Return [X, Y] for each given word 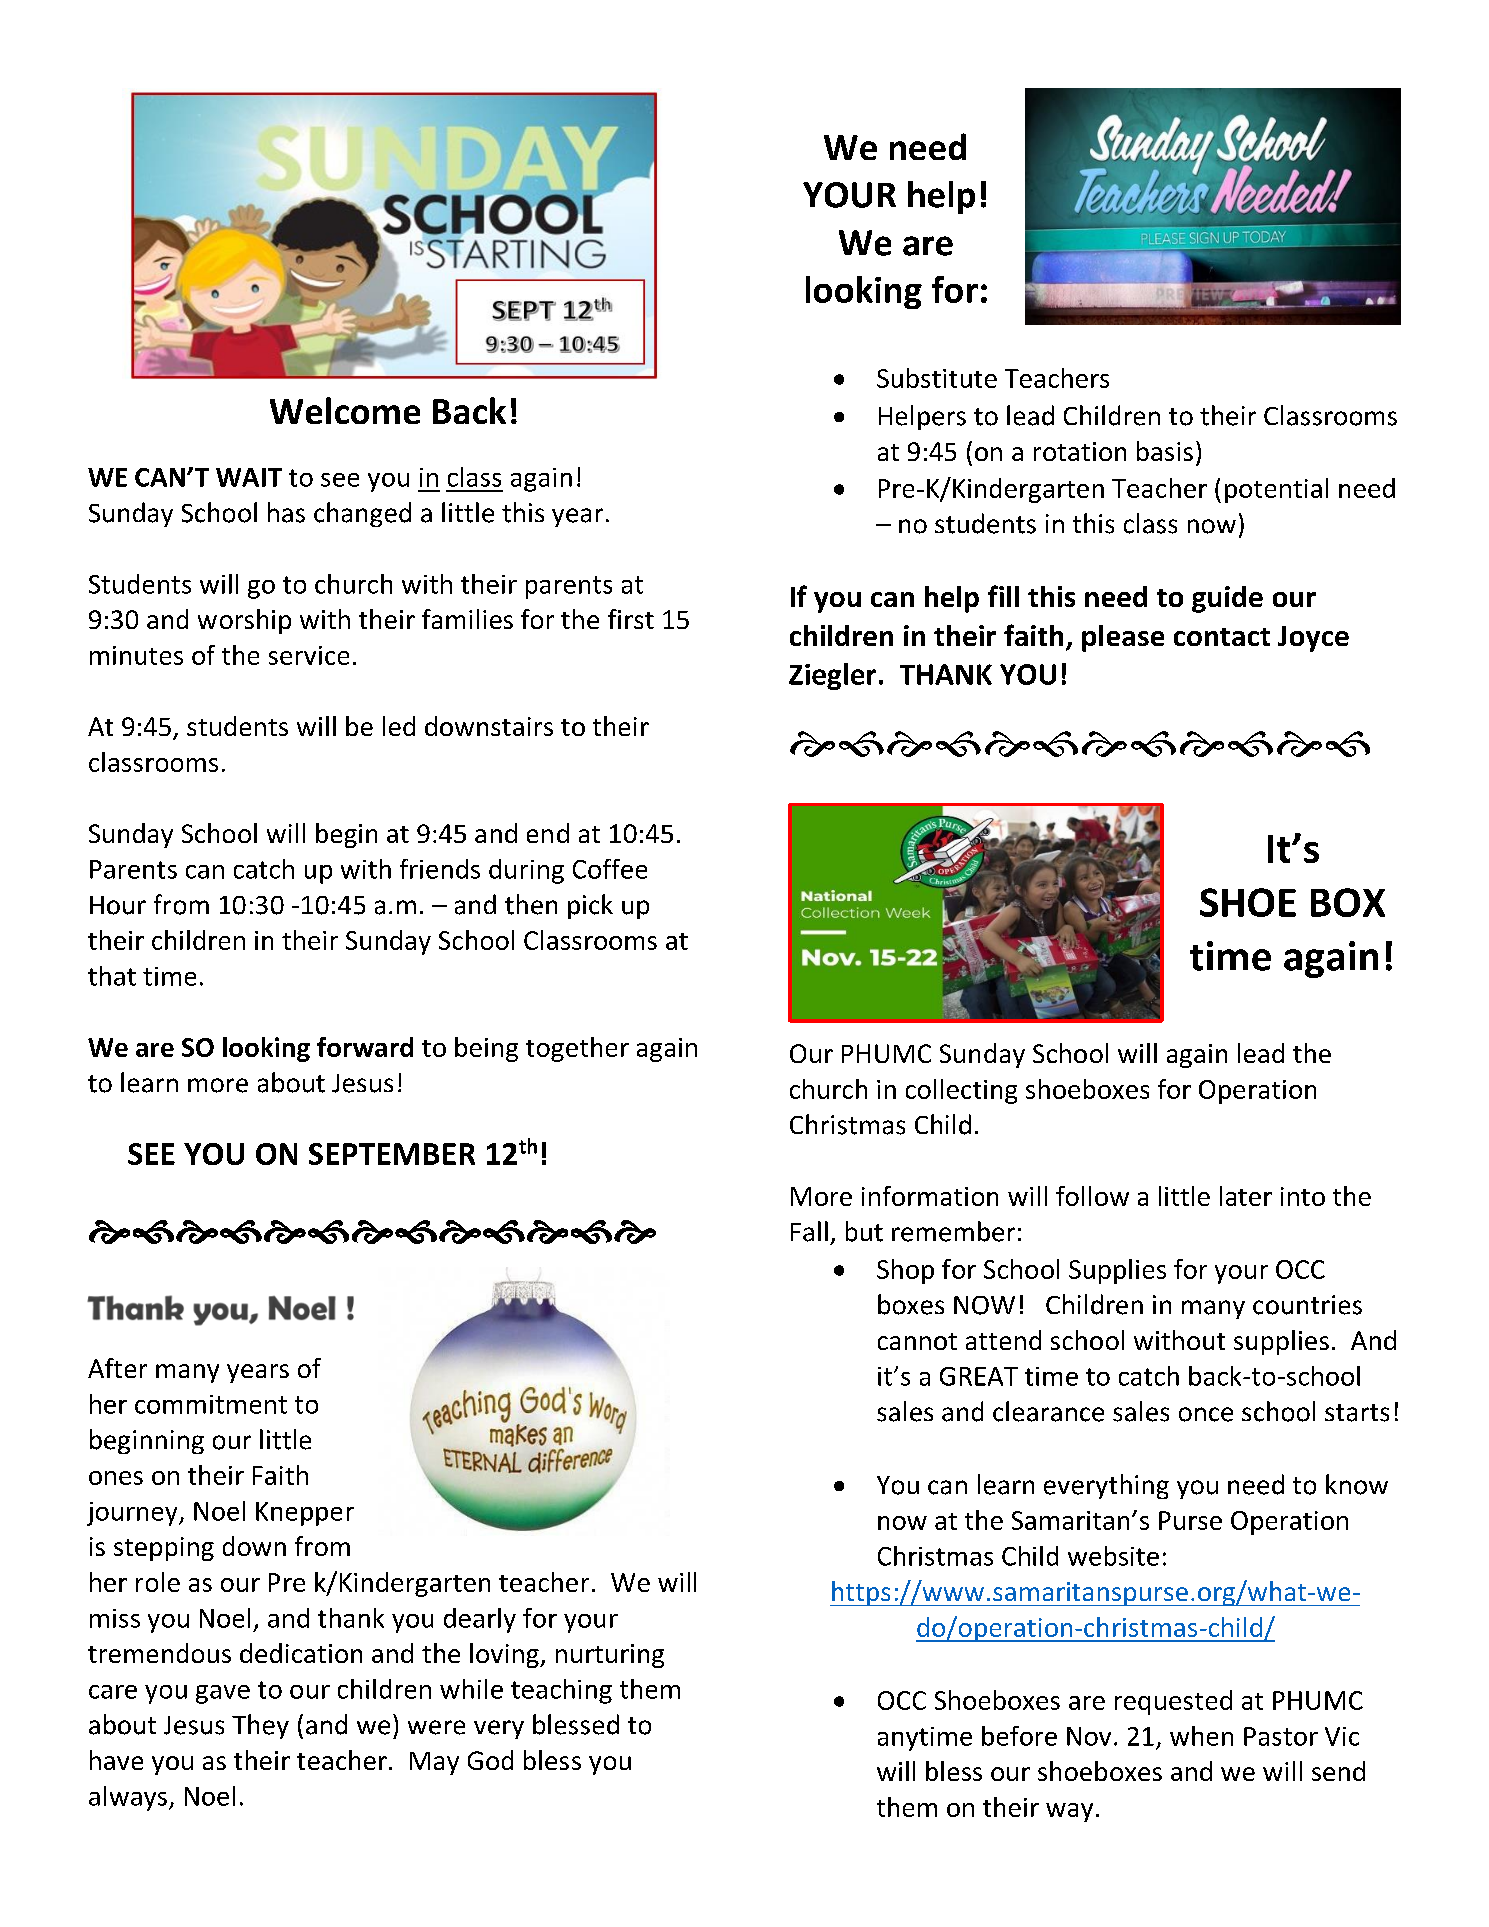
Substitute [937, 378]
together [577, 1049]
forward [365, 1047]
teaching [561, 1691]
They [260, 1726]
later [1246, 1196]
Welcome [345, 410]
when [1201, 1736]
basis [1165, 451]
